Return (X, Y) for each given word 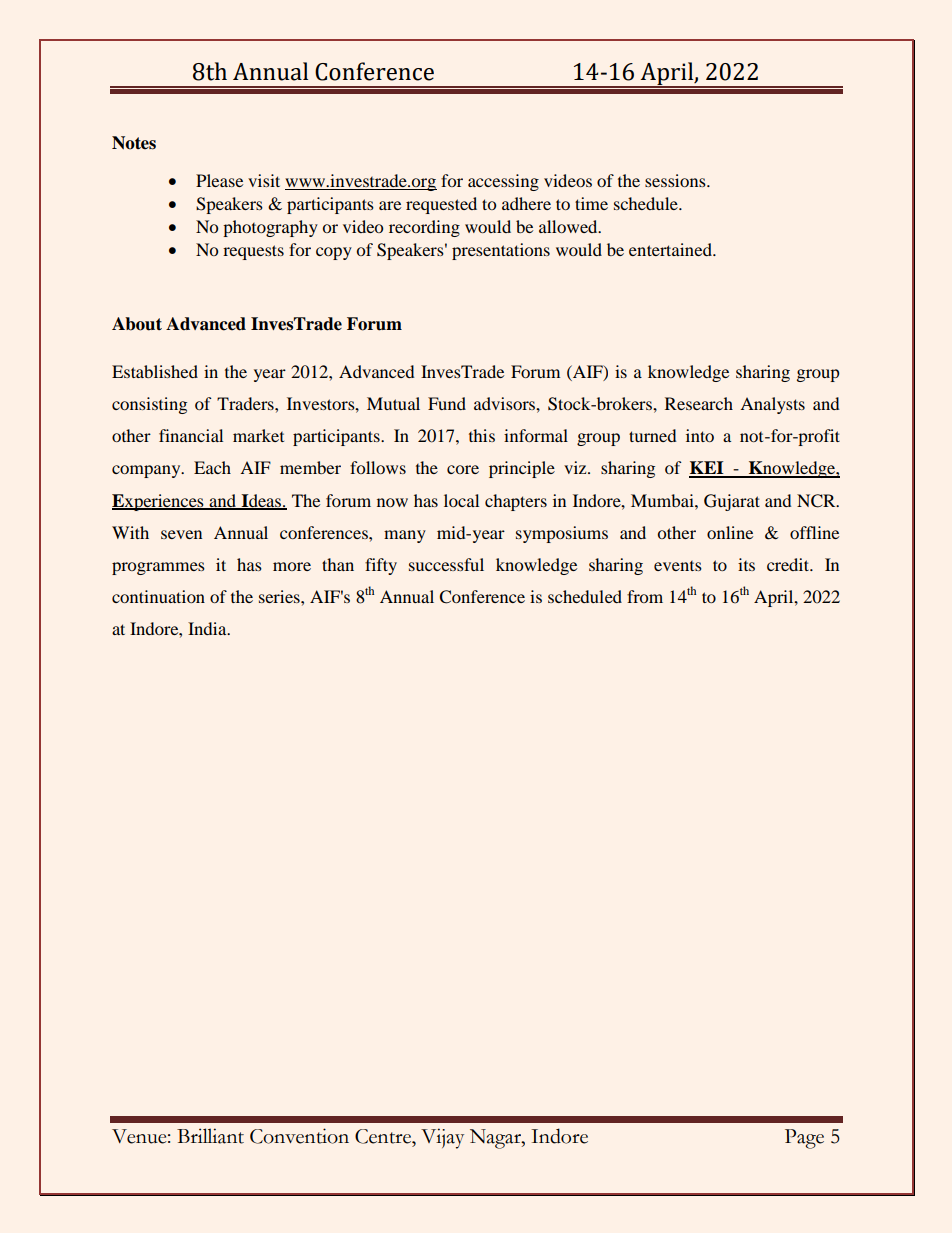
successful (446, 564)
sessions (676, 180)
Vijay (442, 1138)
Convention (299, 1136)
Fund (447, 403)
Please (219, 180)
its (746, 564)
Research (699, 403)
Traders (246, 403)
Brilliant (210, 1136)
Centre (384, 1136)
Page (804, 1139)
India (208, 628)
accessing (503, 182)
